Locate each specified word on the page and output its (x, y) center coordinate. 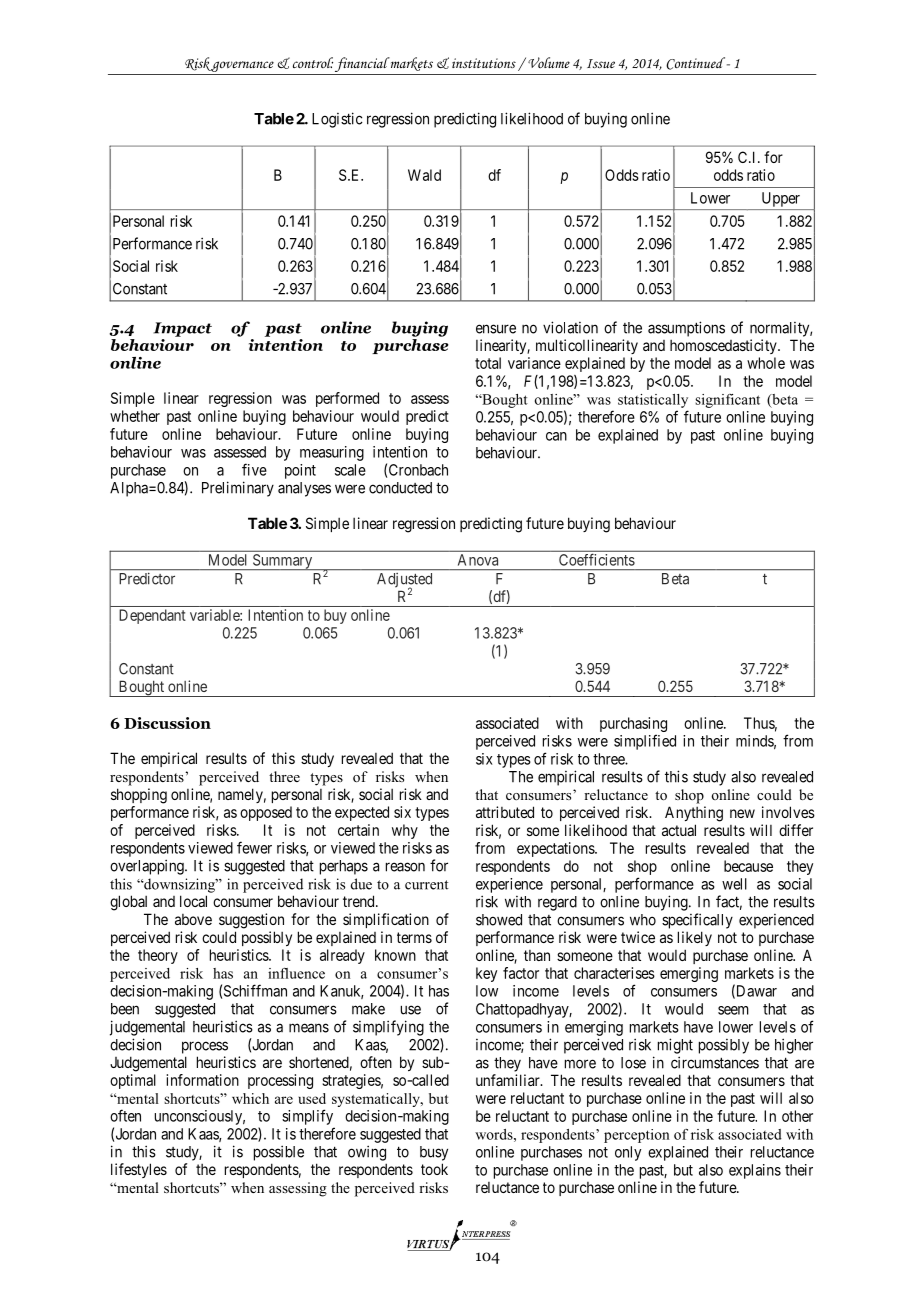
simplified (645, 742)
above (193, 919)
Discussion (167, 723)
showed (499, 920)
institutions (484, 63)
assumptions (686, 329)
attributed (505, 812)
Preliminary (238, 489)
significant (727, 401)
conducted (400, 488)
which (250, 1098)
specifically (697, 921)
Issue (601, 63)
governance (243, 68)
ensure (496, 329)
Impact (182, 329)
